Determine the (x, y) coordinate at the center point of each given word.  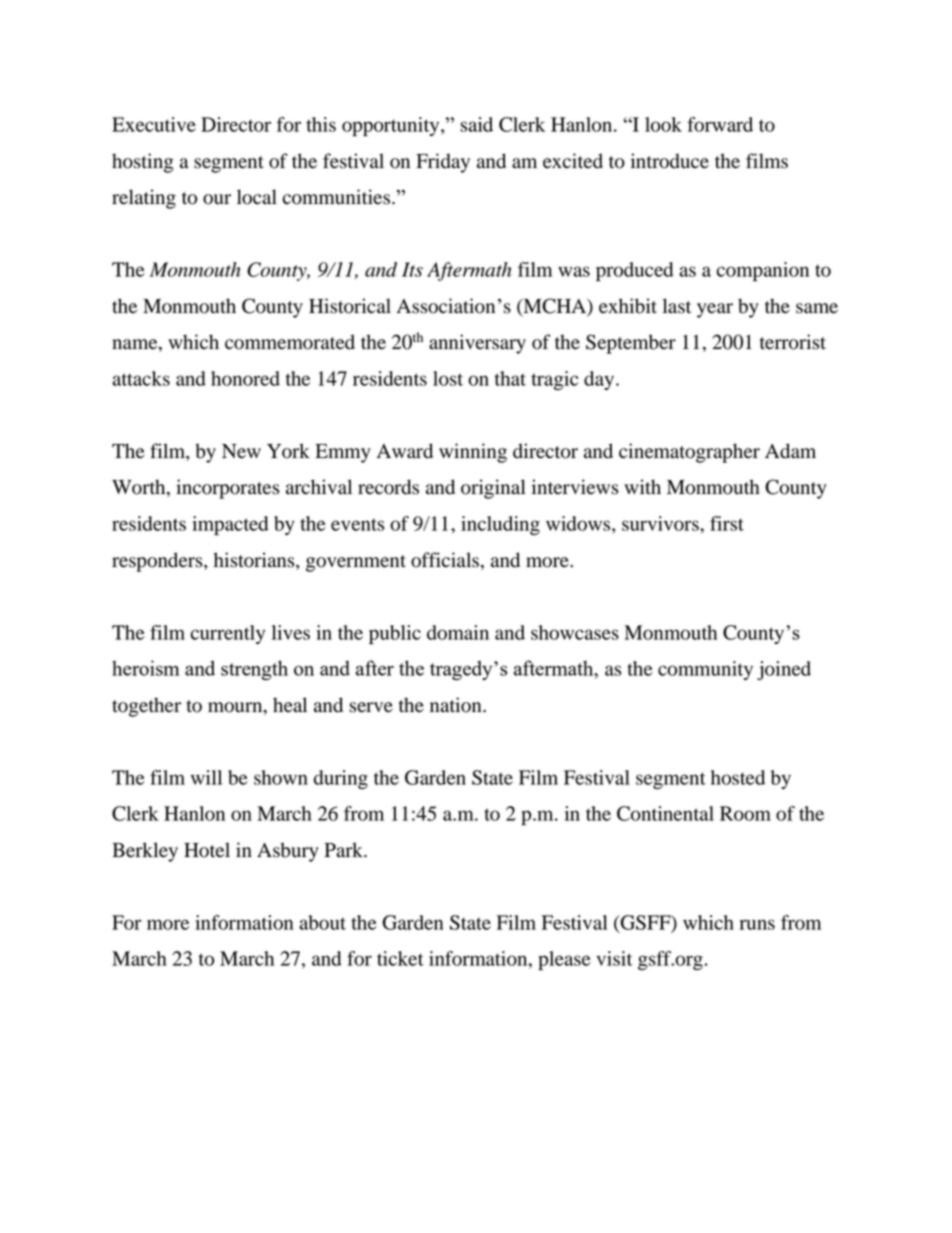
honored (245, 378)
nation (457, 705)
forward (720, 124)
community (705, 670)
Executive (154, 124)
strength (254, 670)
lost (448, 378)
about (322, 922)
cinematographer (689, 453)
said (476, 124)
